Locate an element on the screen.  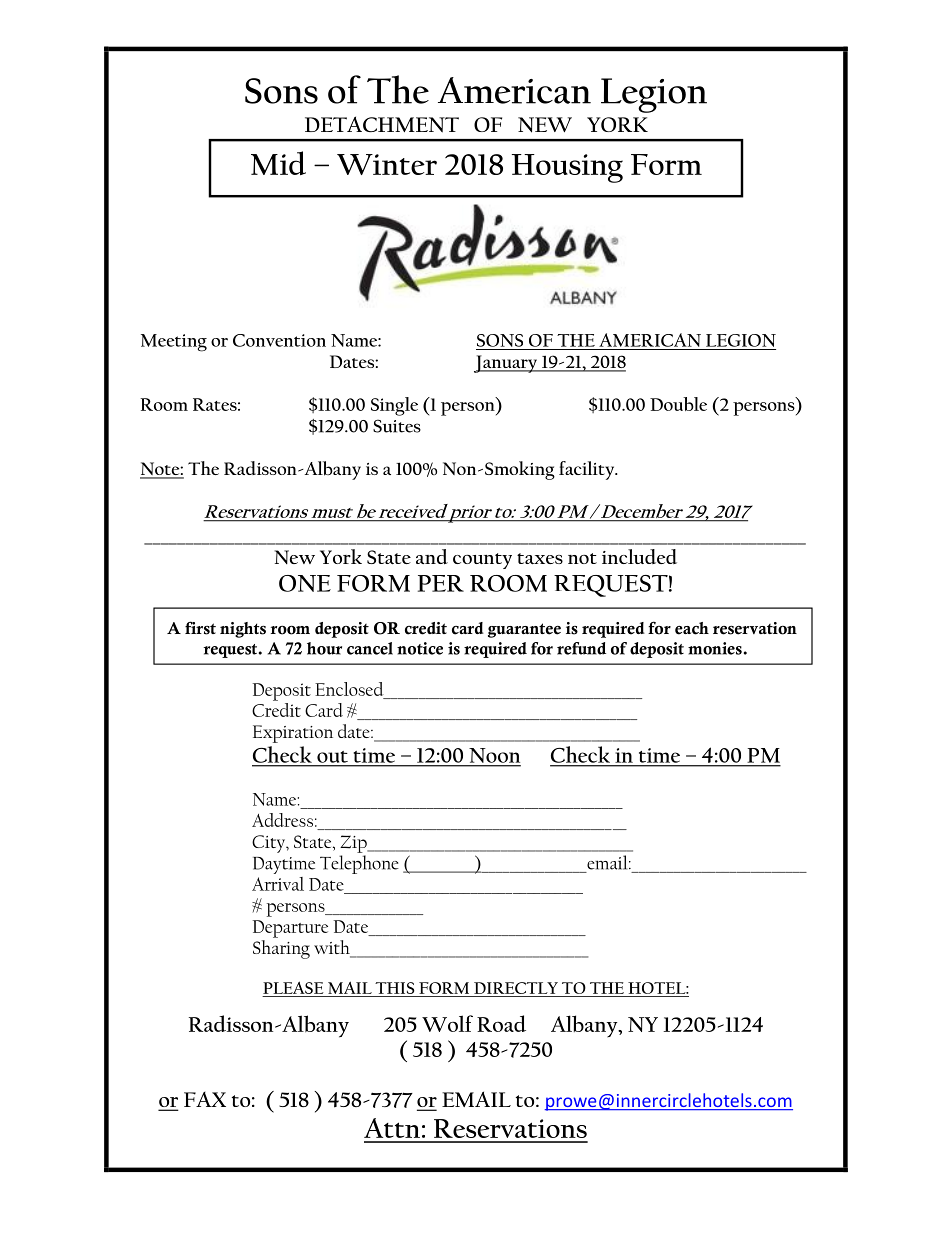
Mid is located at coordinates (278, 163).
